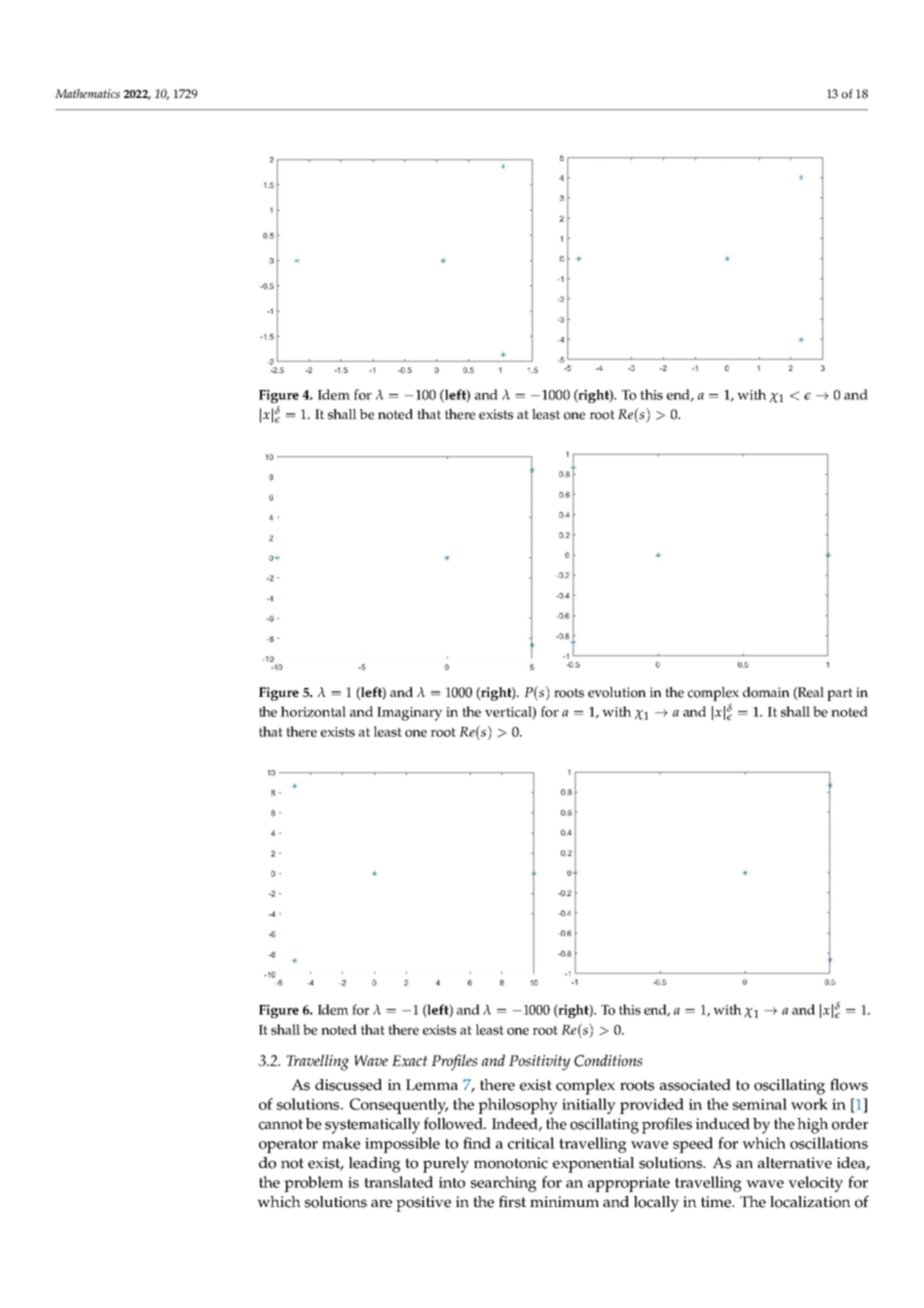  Describe the element at coordinates (288, 1146) in the document. I see `operator` at that location.
